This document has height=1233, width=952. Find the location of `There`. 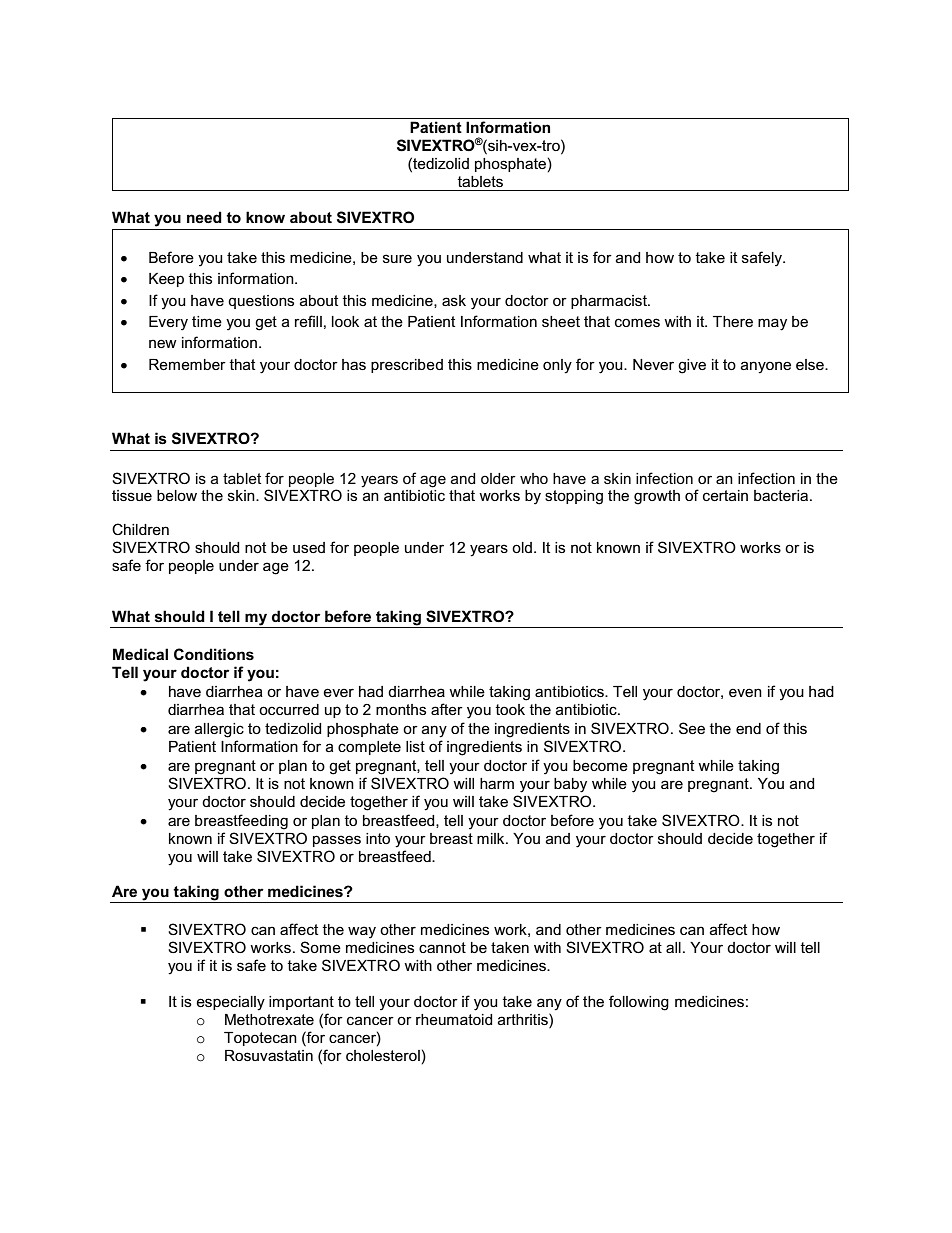

There is located at coordinates (733, 321).
